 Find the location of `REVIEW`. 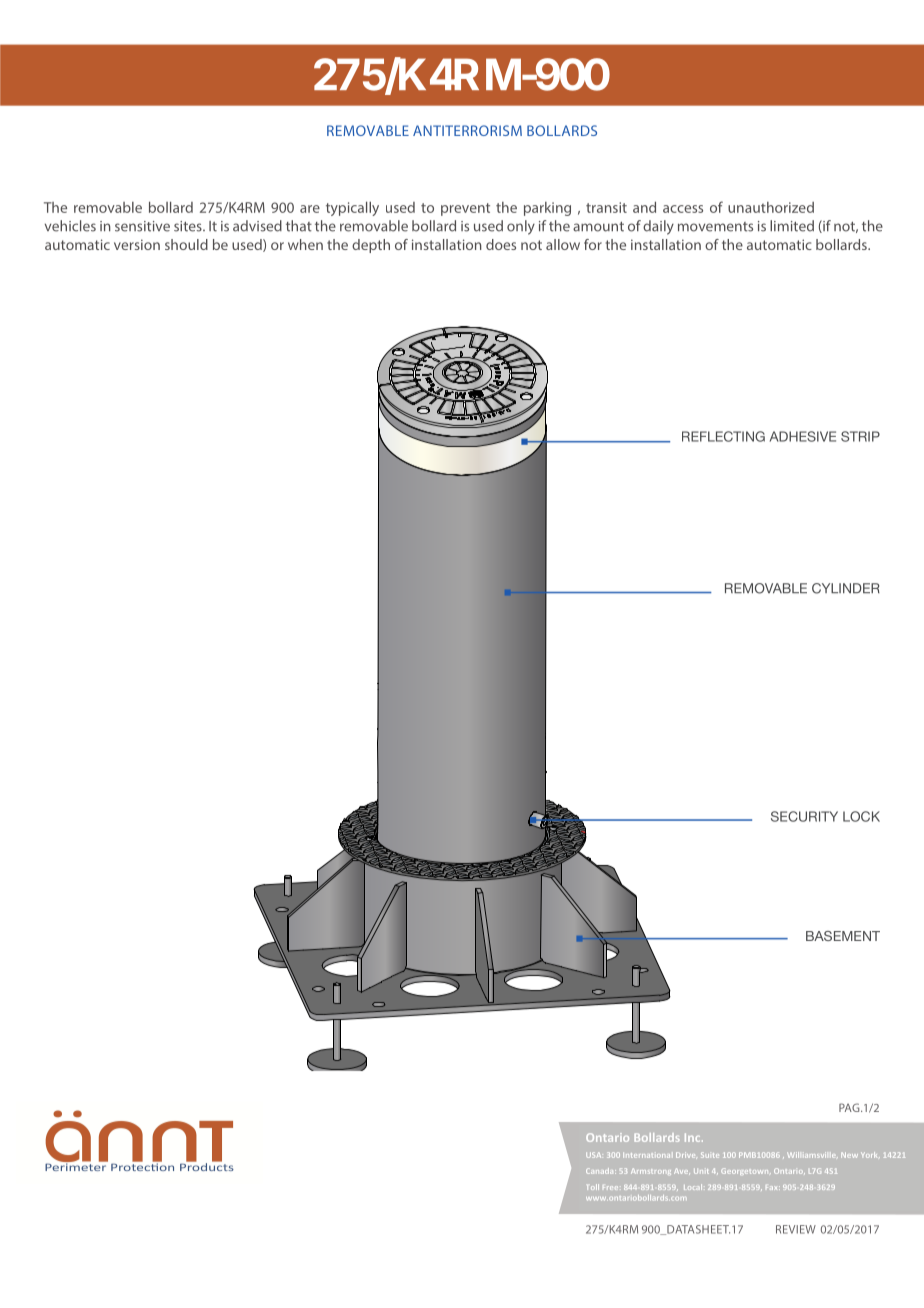

REVIEW is located at coordinates (796, 1229).
